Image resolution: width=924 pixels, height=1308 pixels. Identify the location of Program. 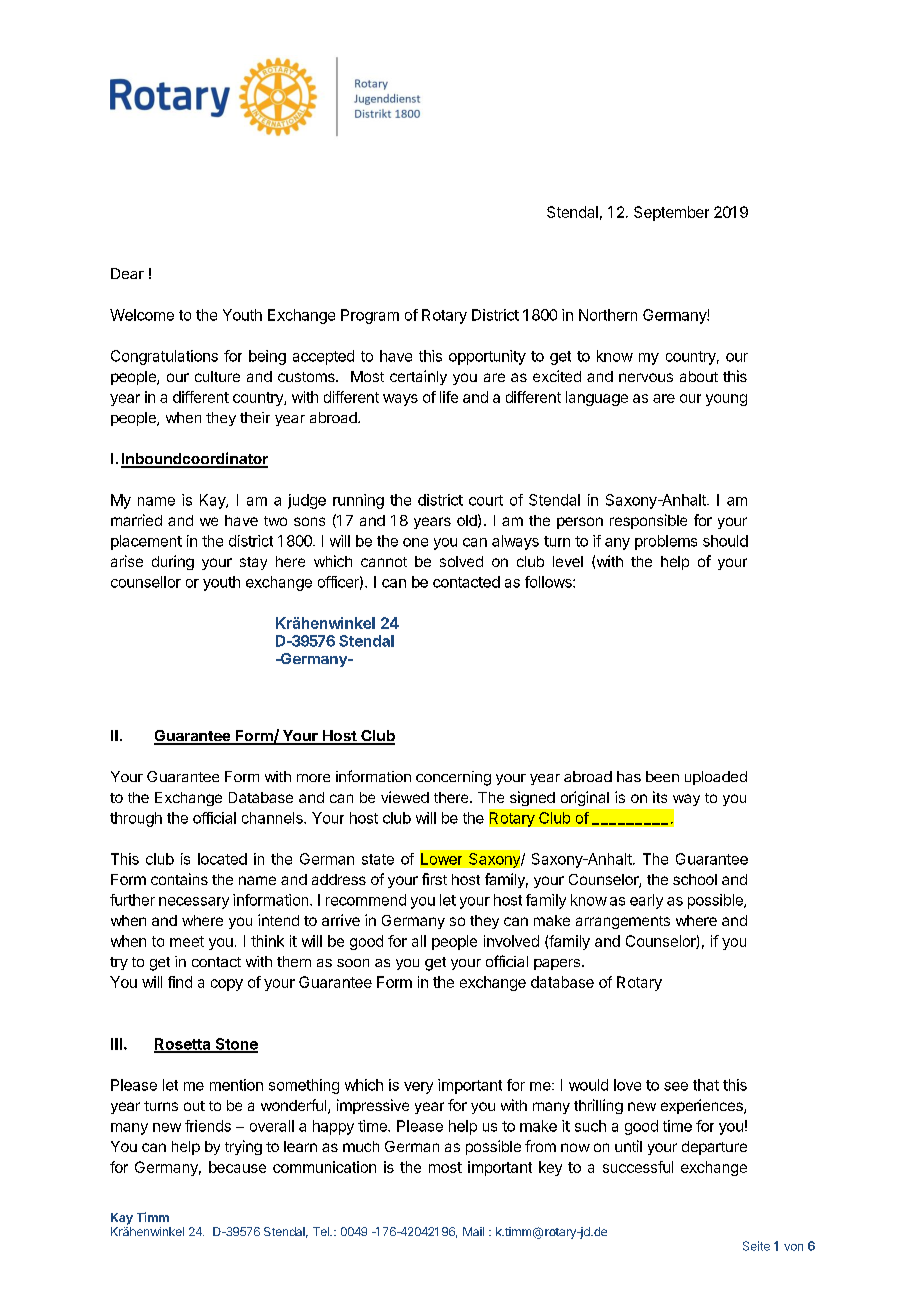
(370, 316).
